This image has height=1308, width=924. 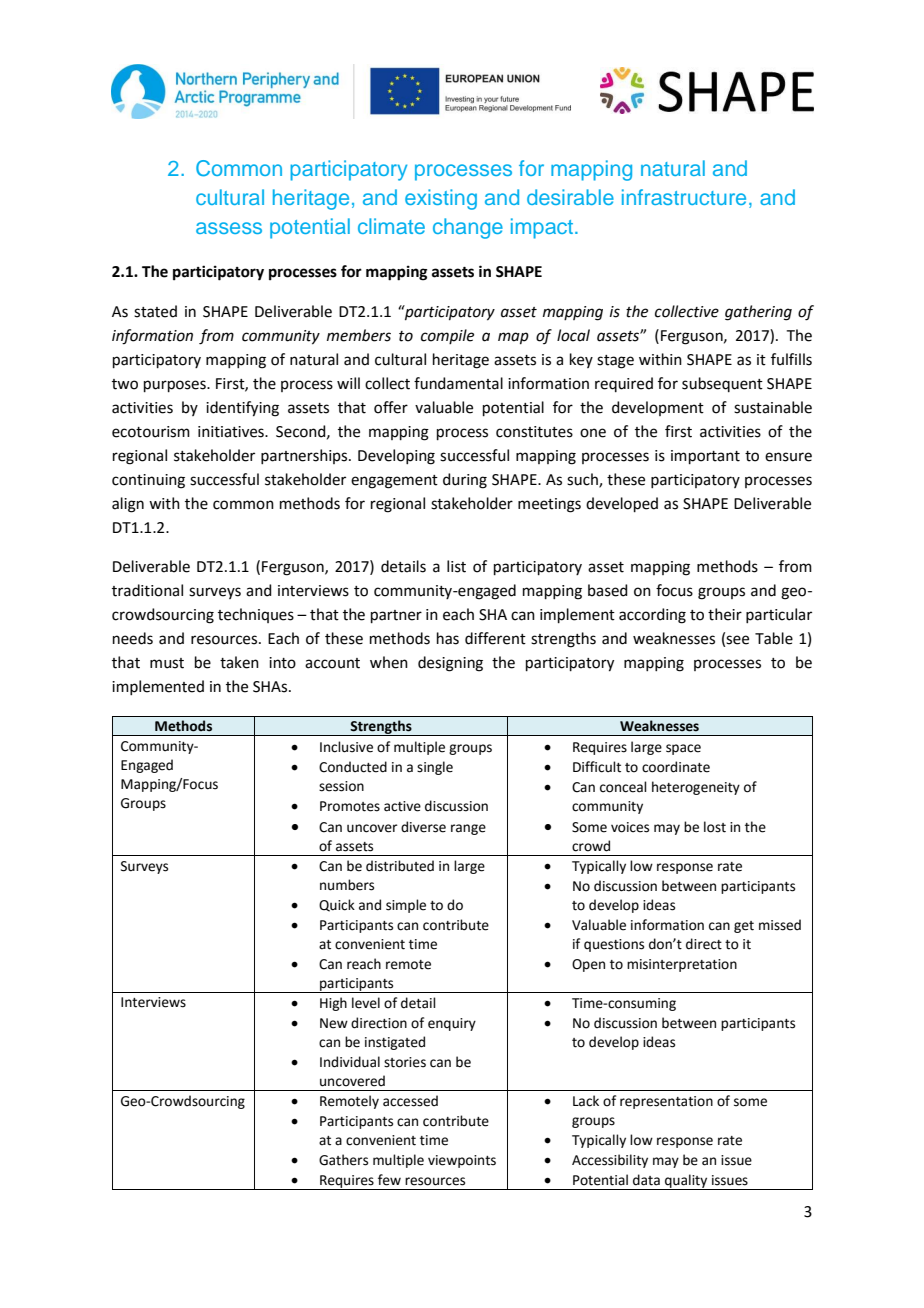 I want to click on assess, so click(x=229, y=228).
